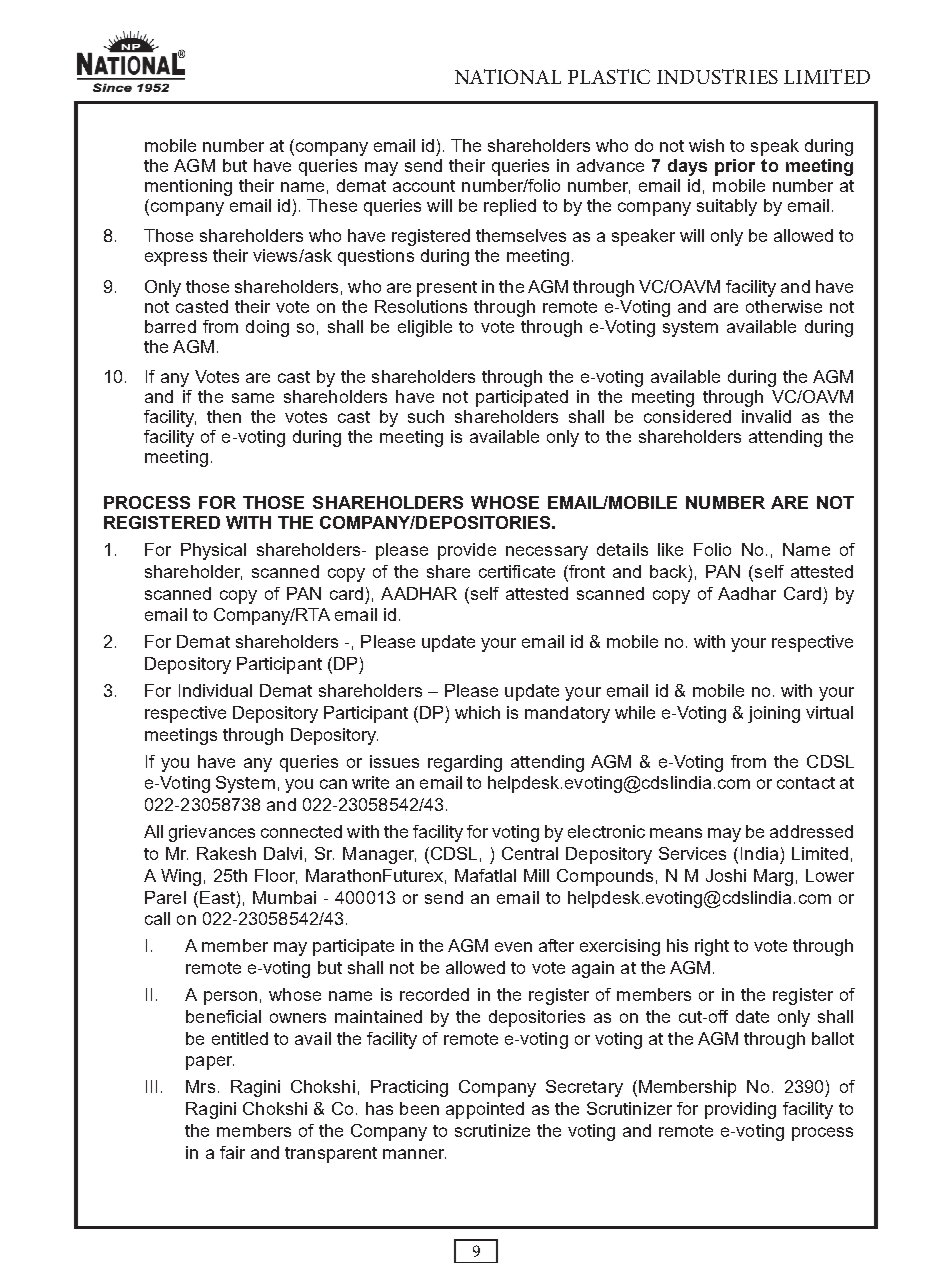 The height and width of the screenshot is (1287, 952). What do you see at coordinates (226, 853) in the screenshot?
I see `Rakesh` at bounding box center [226, 853].
